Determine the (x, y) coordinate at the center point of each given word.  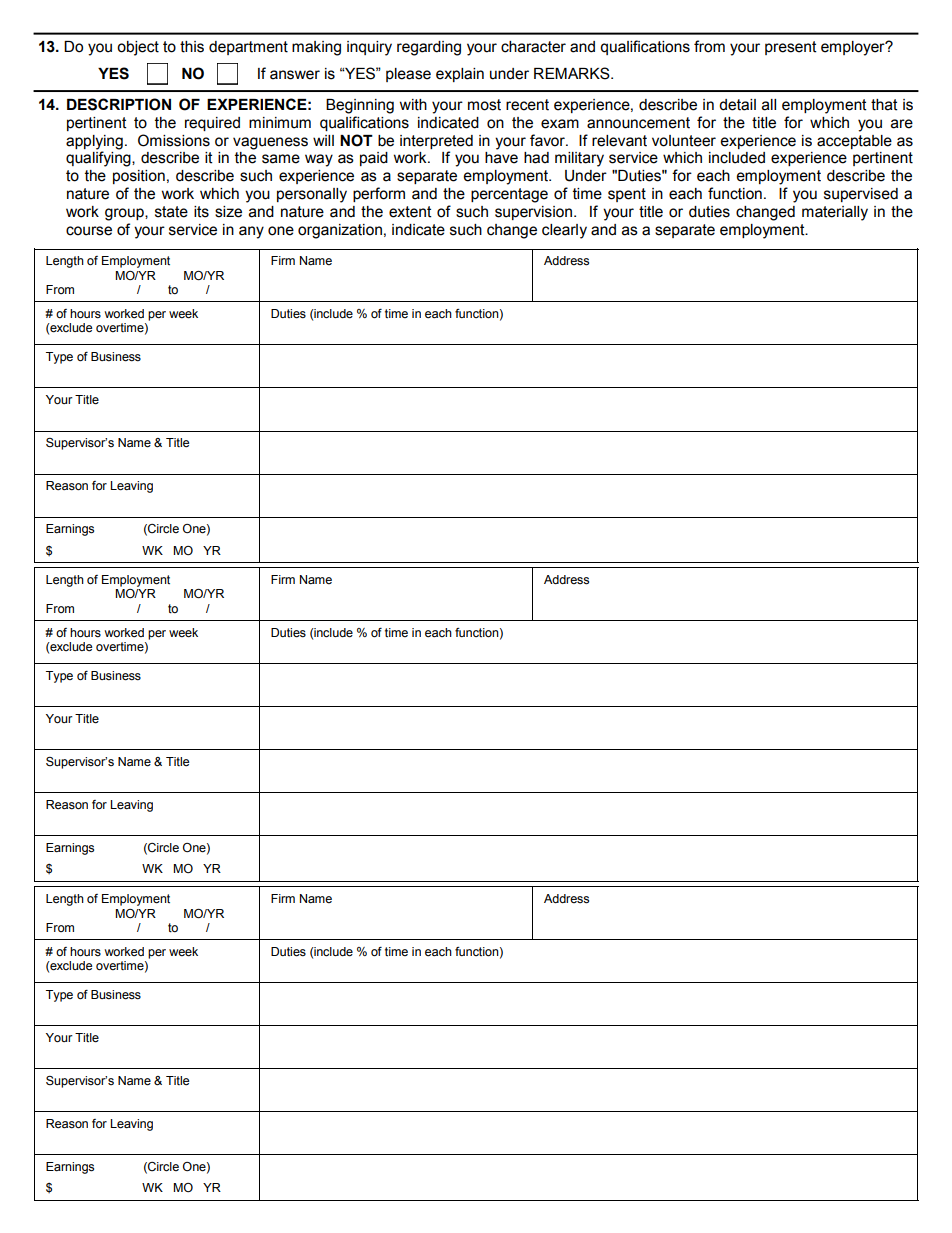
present (791, 48)
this (192, 47)
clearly (564, 231)
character (533, 47)
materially (835, 213)
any (251, 232)
